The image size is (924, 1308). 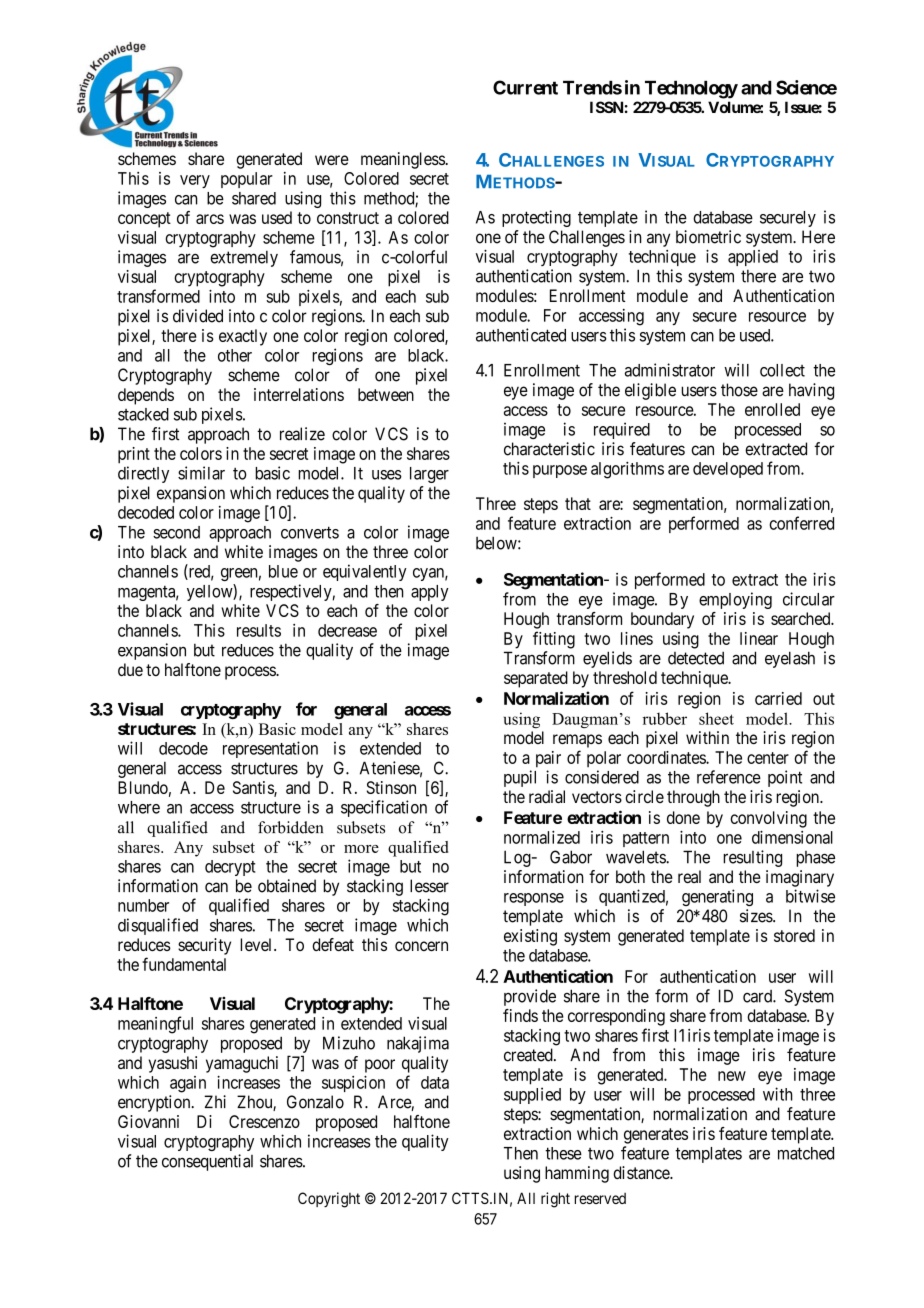 What do you see at coordinates (728, 470) in the screenshot?
I see `developed` at bounding box center [728, 470].
